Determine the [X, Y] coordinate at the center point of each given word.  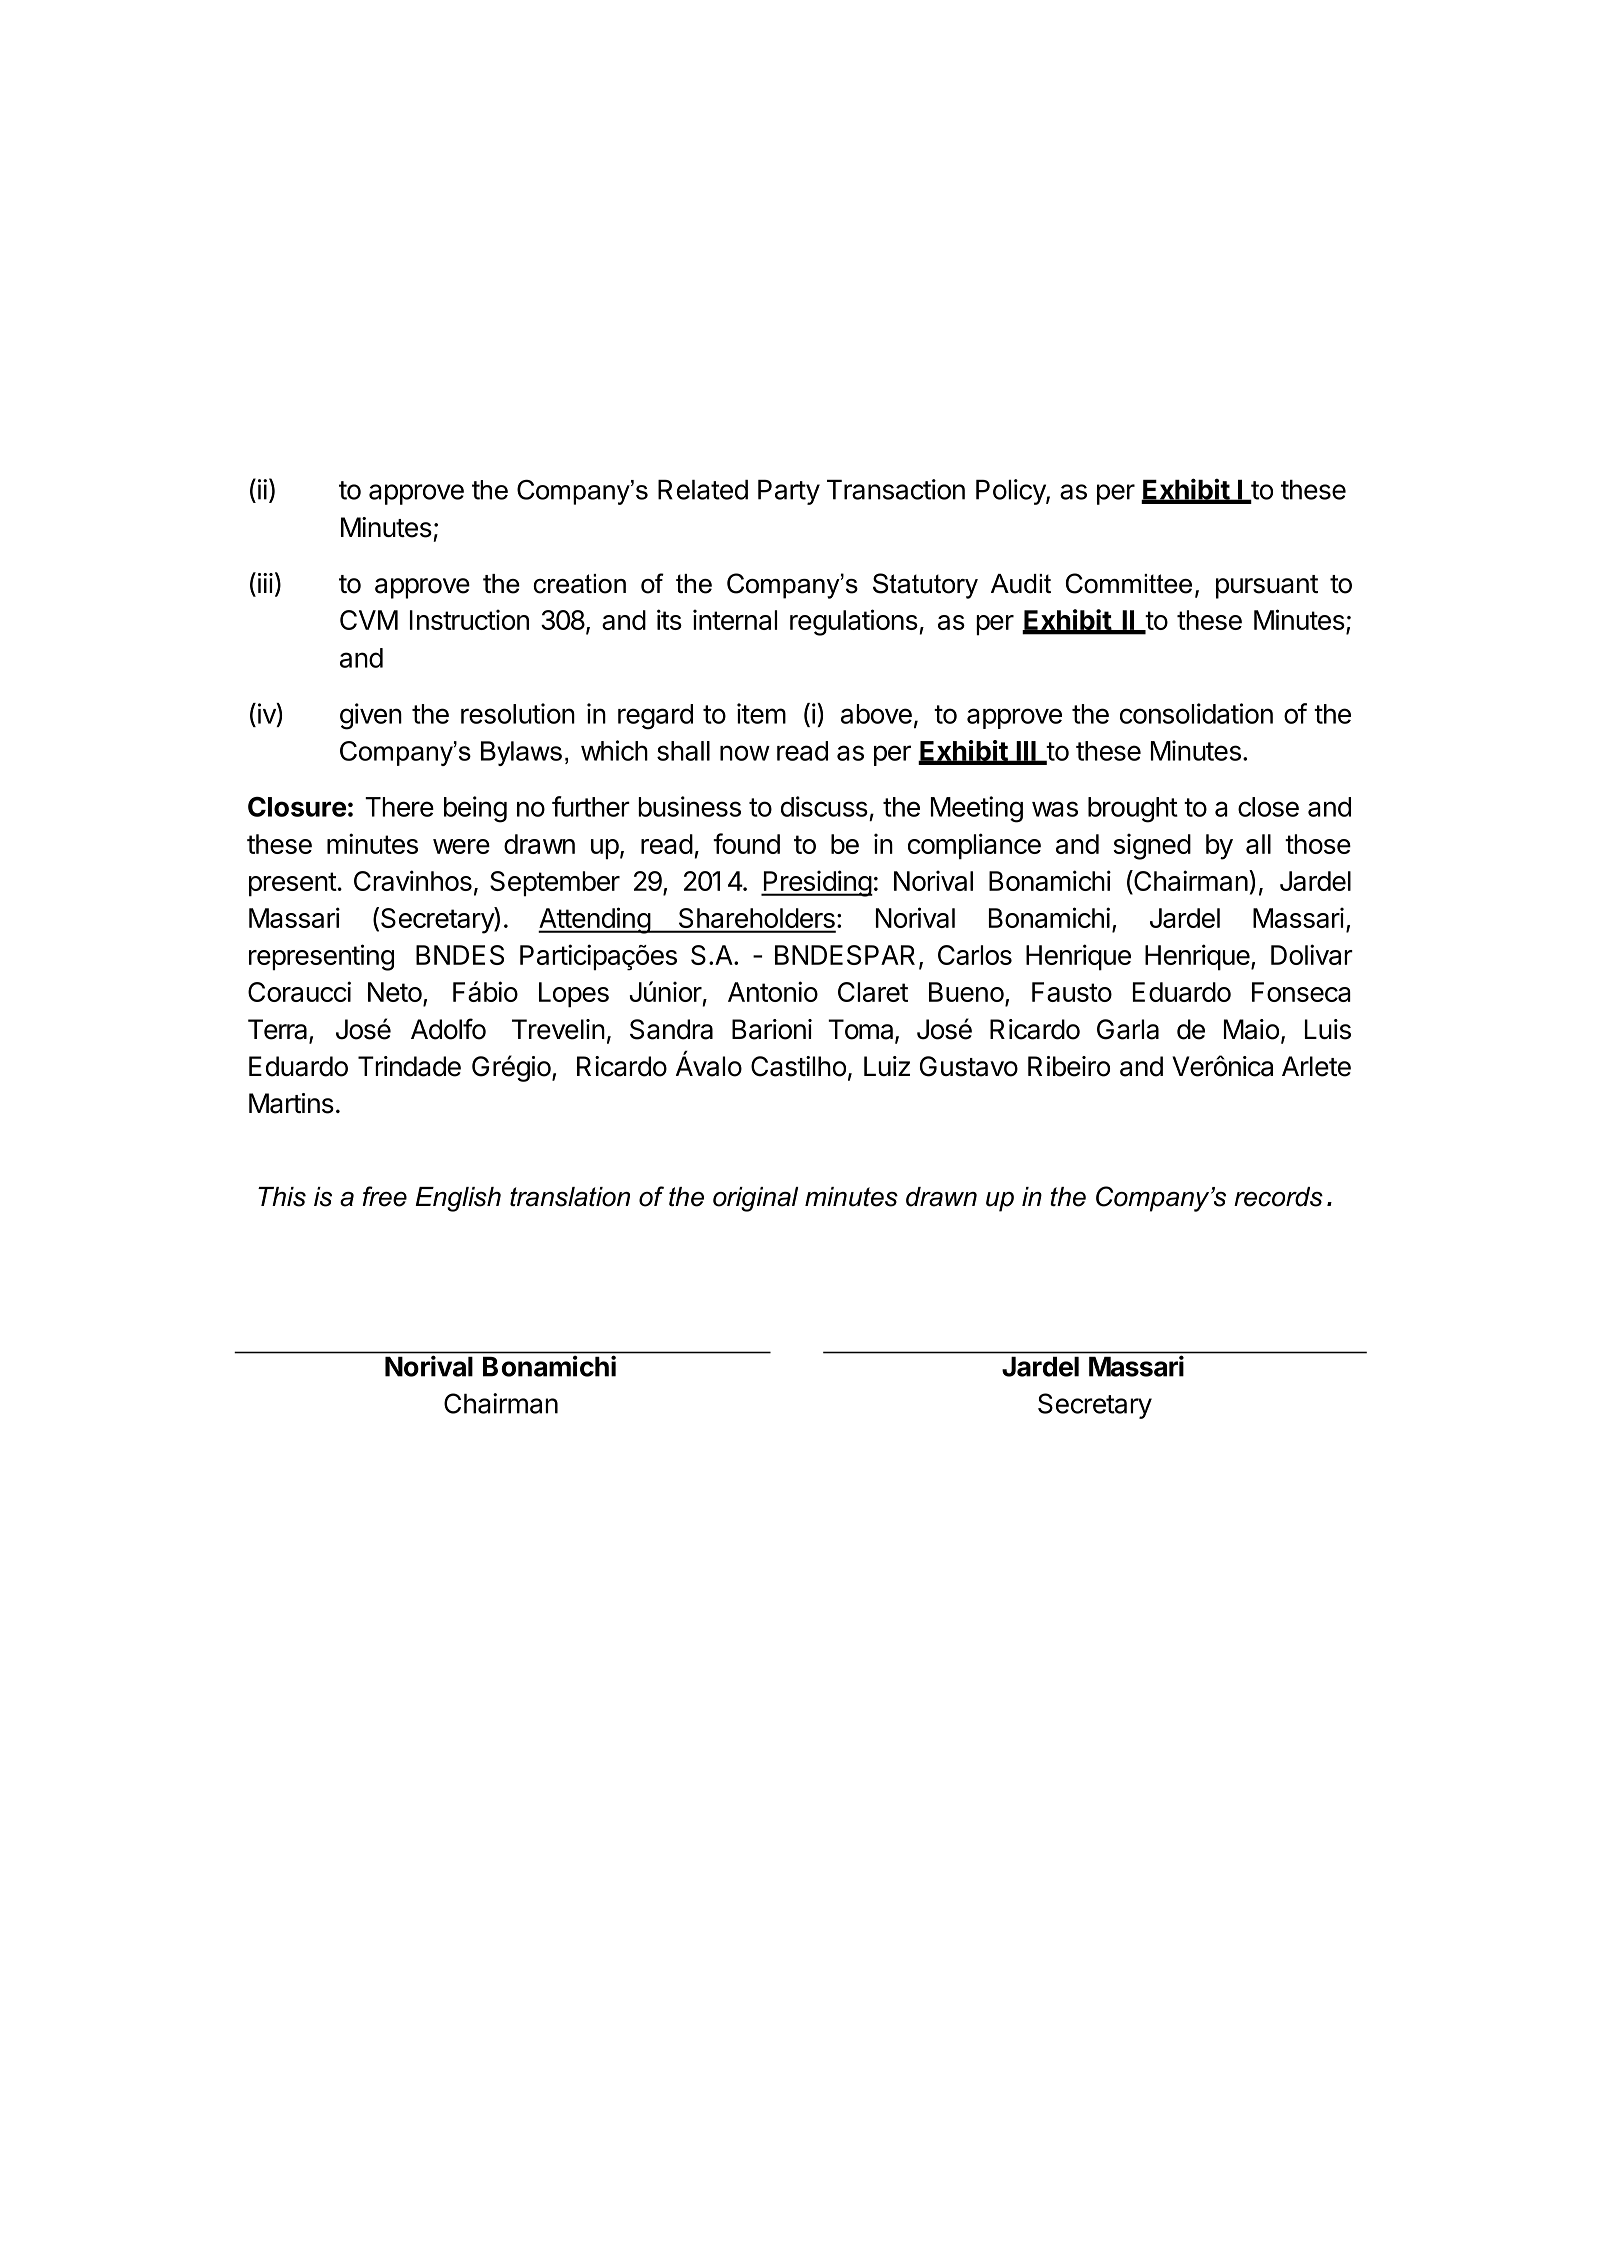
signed [1152, 846]
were [461, 846]
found [746, 843]
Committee [1129, 583]
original [755, 1199]
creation [579, 584]
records [1278, 1197]
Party [789, 492]
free [385, 1196]
